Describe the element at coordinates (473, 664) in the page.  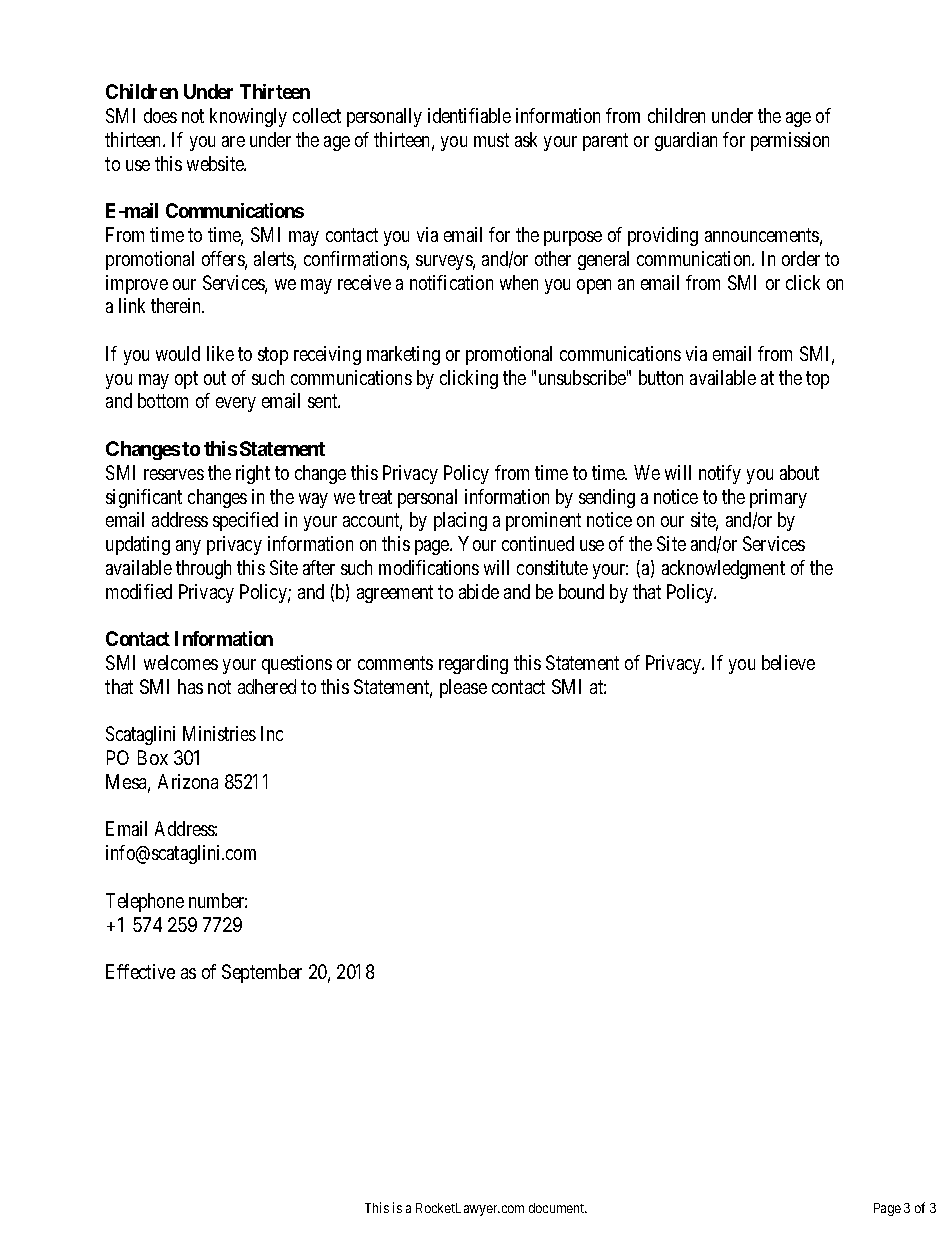
I see `regarding` at that location.
